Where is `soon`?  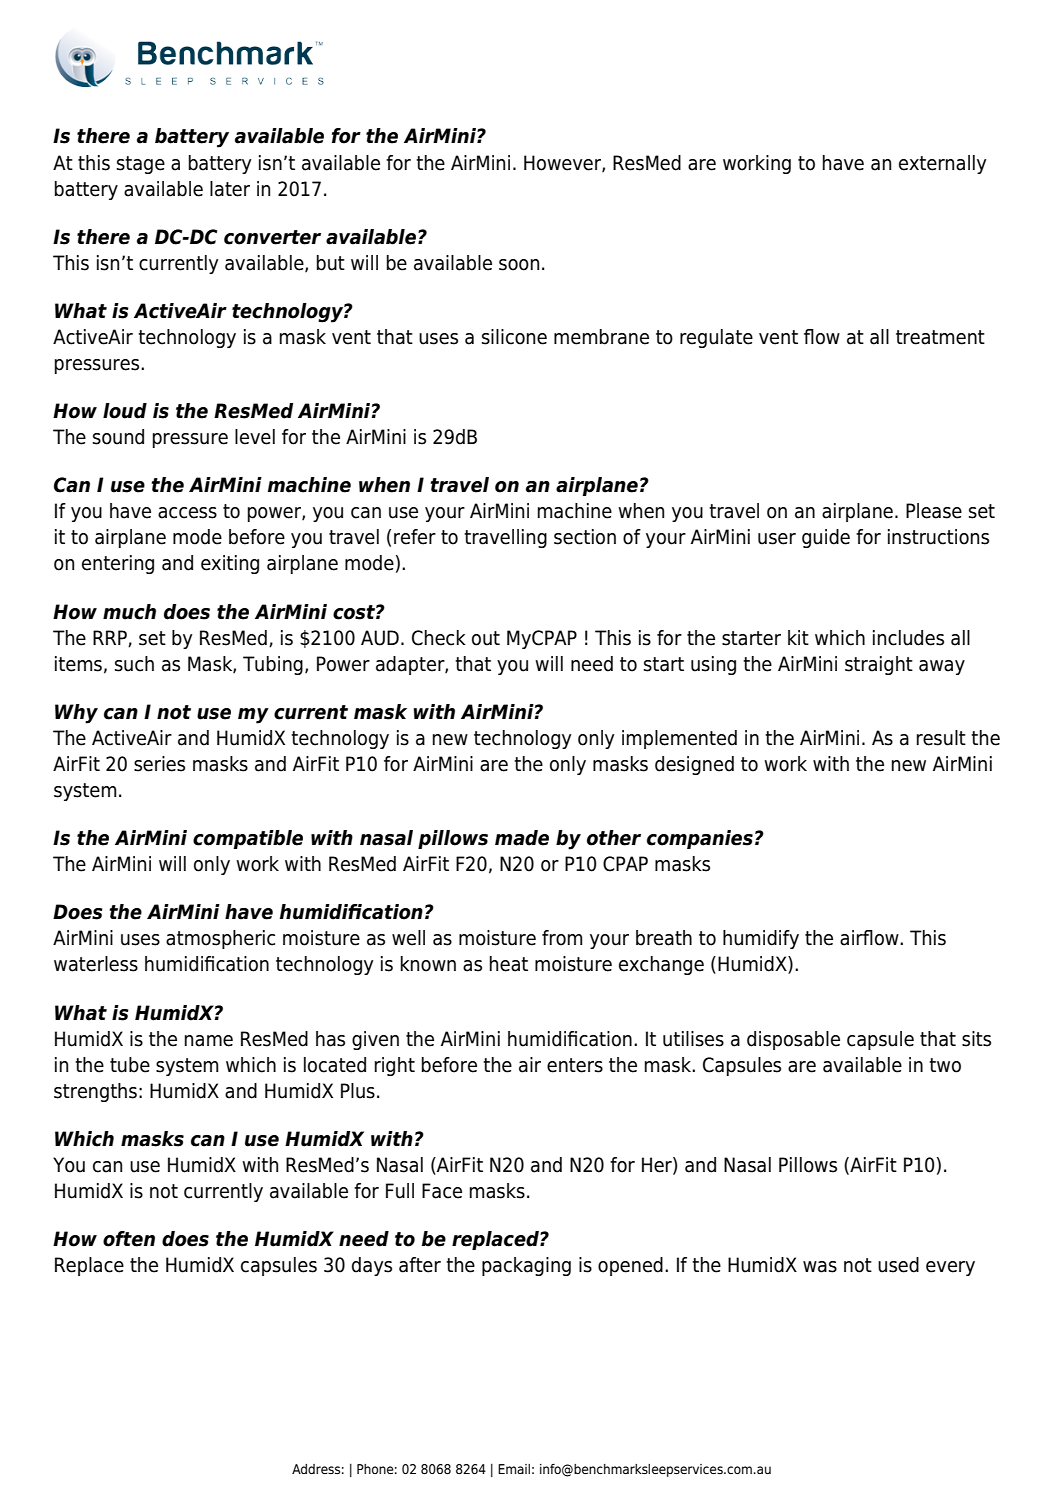 soon is located at coordinates (519, 265).
